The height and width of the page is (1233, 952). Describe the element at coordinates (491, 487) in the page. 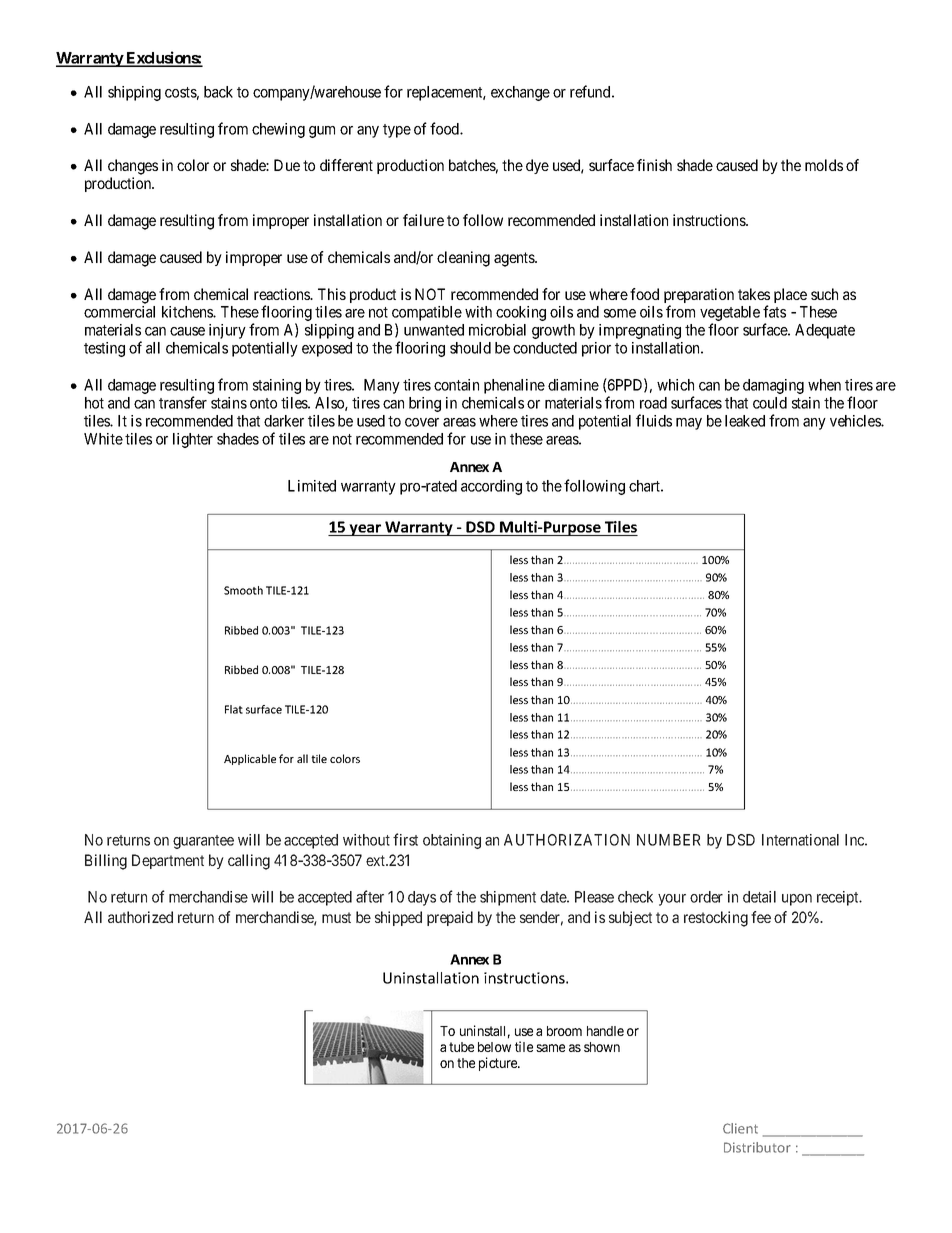

I see `according` at that location.
